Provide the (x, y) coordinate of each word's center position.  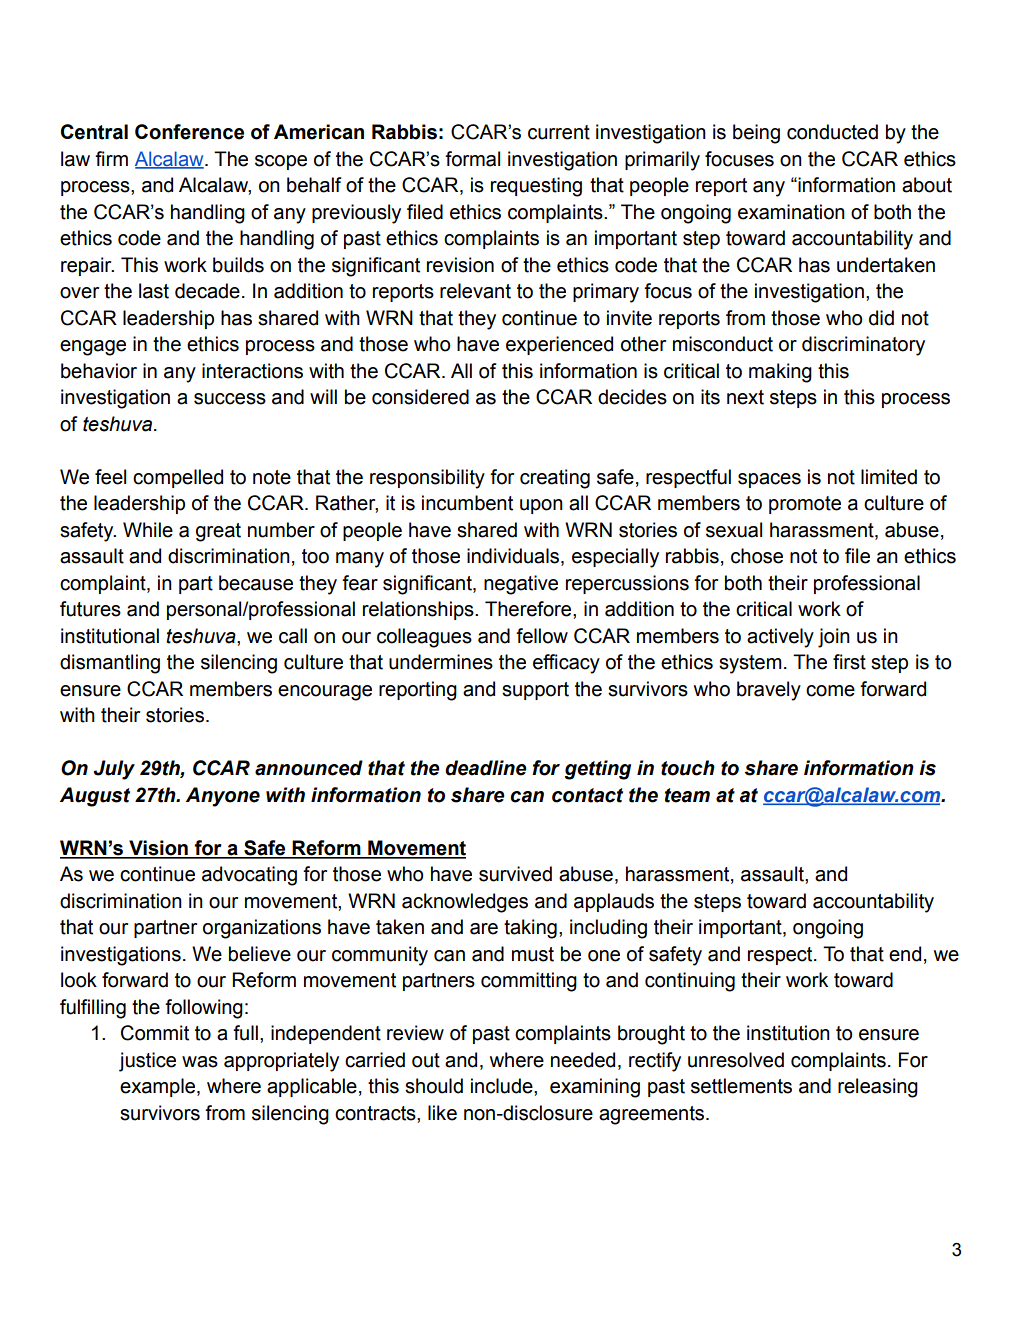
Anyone (223, 797)
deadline (486, 768)
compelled (178, 478)
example (159, 1087)
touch (688, 768)
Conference (189, 132)
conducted (832, 132)
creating (555, 479)
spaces (769, 480)
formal (472, 159)
